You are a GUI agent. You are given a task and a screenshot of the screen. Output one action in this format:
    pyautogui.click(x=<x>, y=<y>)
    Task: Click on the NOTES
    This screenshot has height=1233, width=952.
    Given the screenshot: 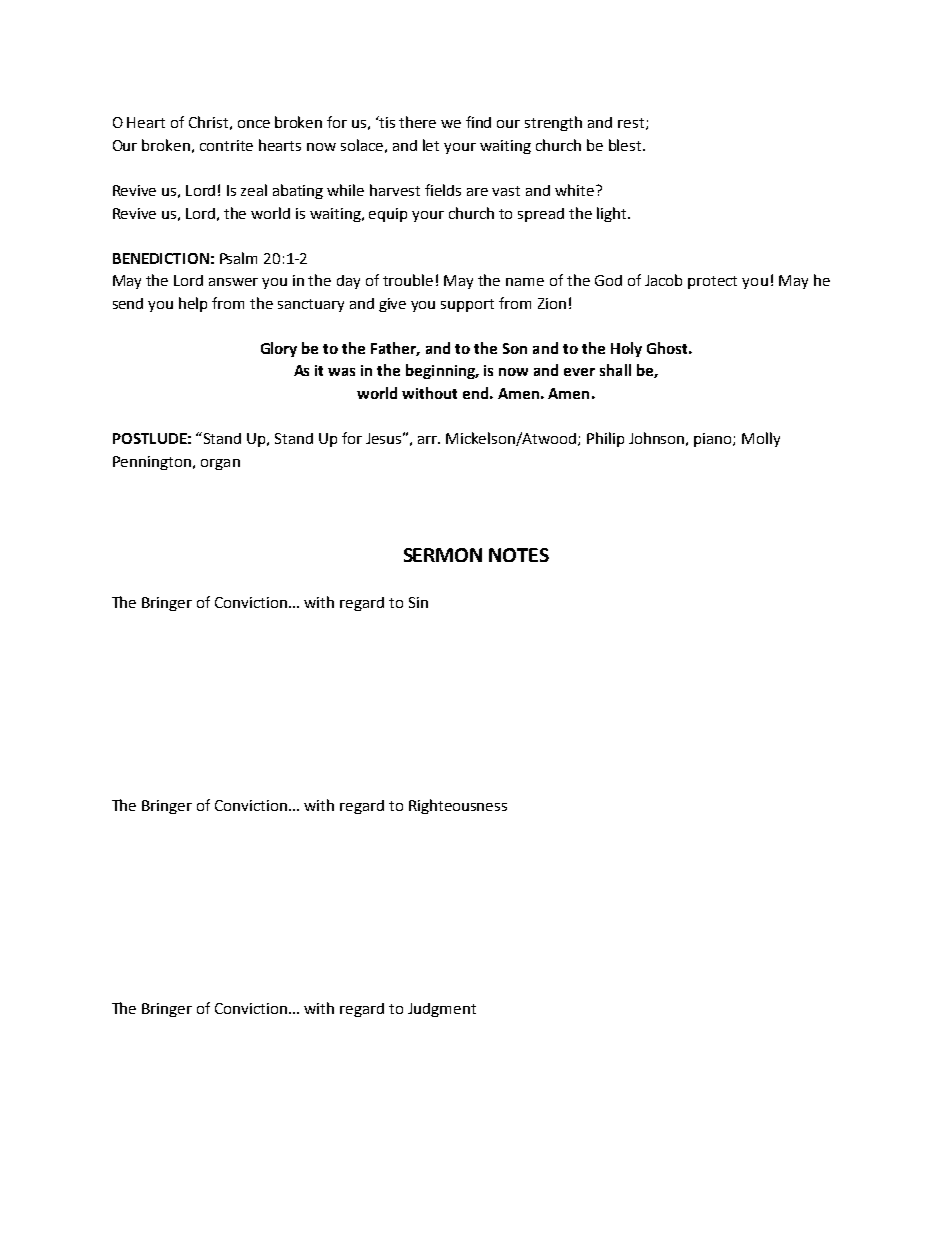 What is the action you would take?
    pyautogui.click(x=519, y=555)
